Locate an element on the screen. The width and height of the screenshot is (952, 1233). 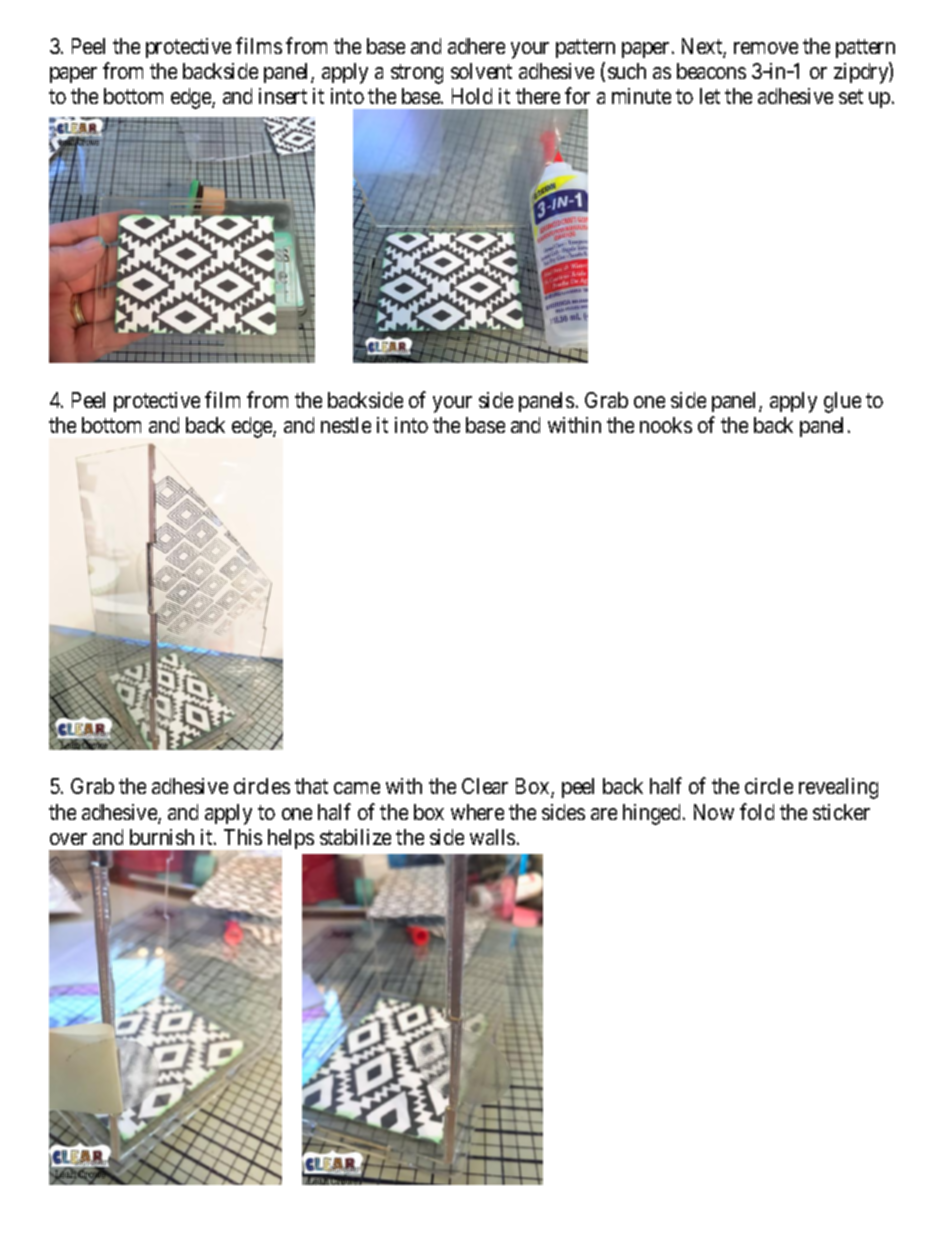
nooks is located at coordinates (666, 425).
